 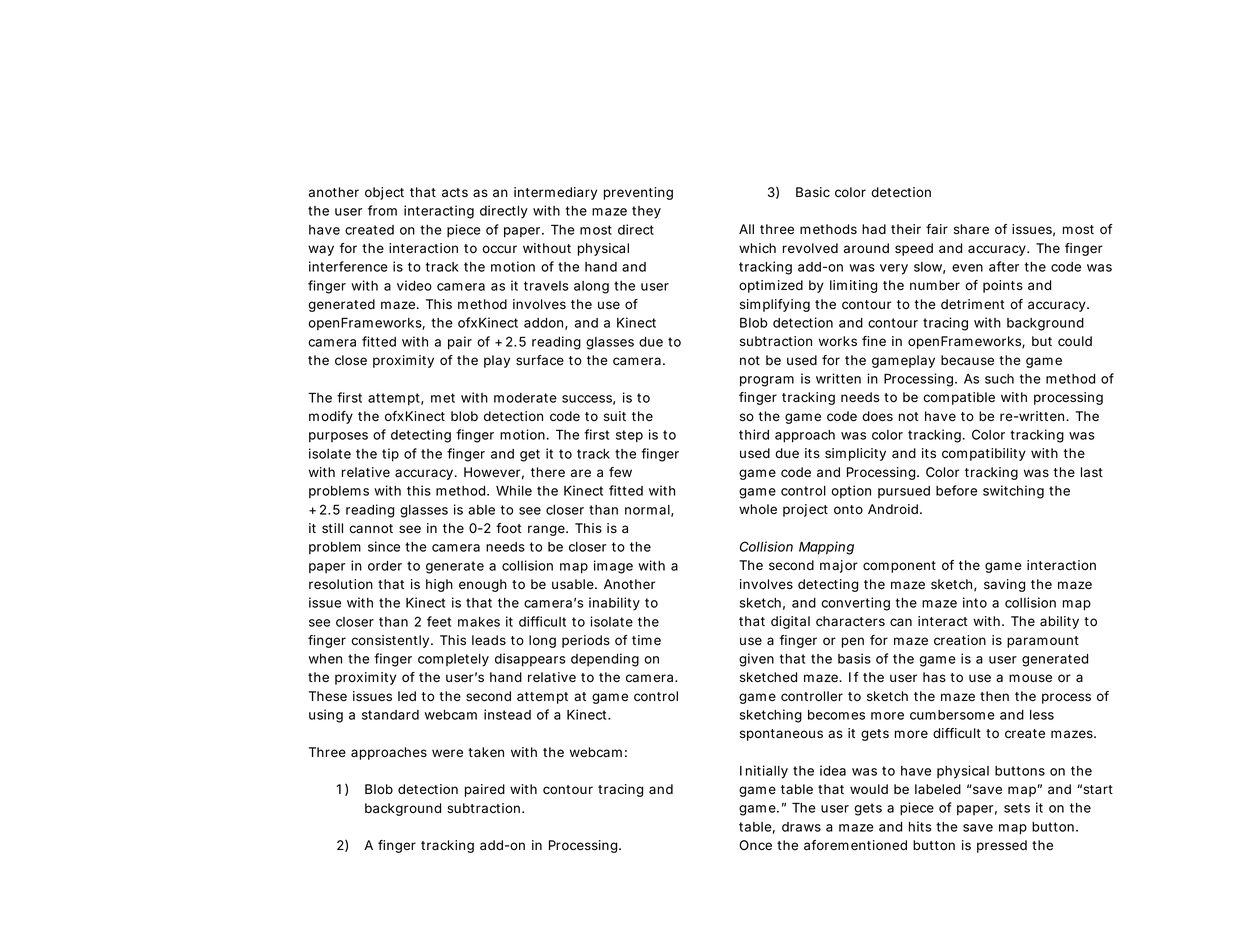 What do you see at coordinates (959, 398) in the screenshot?
I see `compatible` at bounding box center [959, 398].
